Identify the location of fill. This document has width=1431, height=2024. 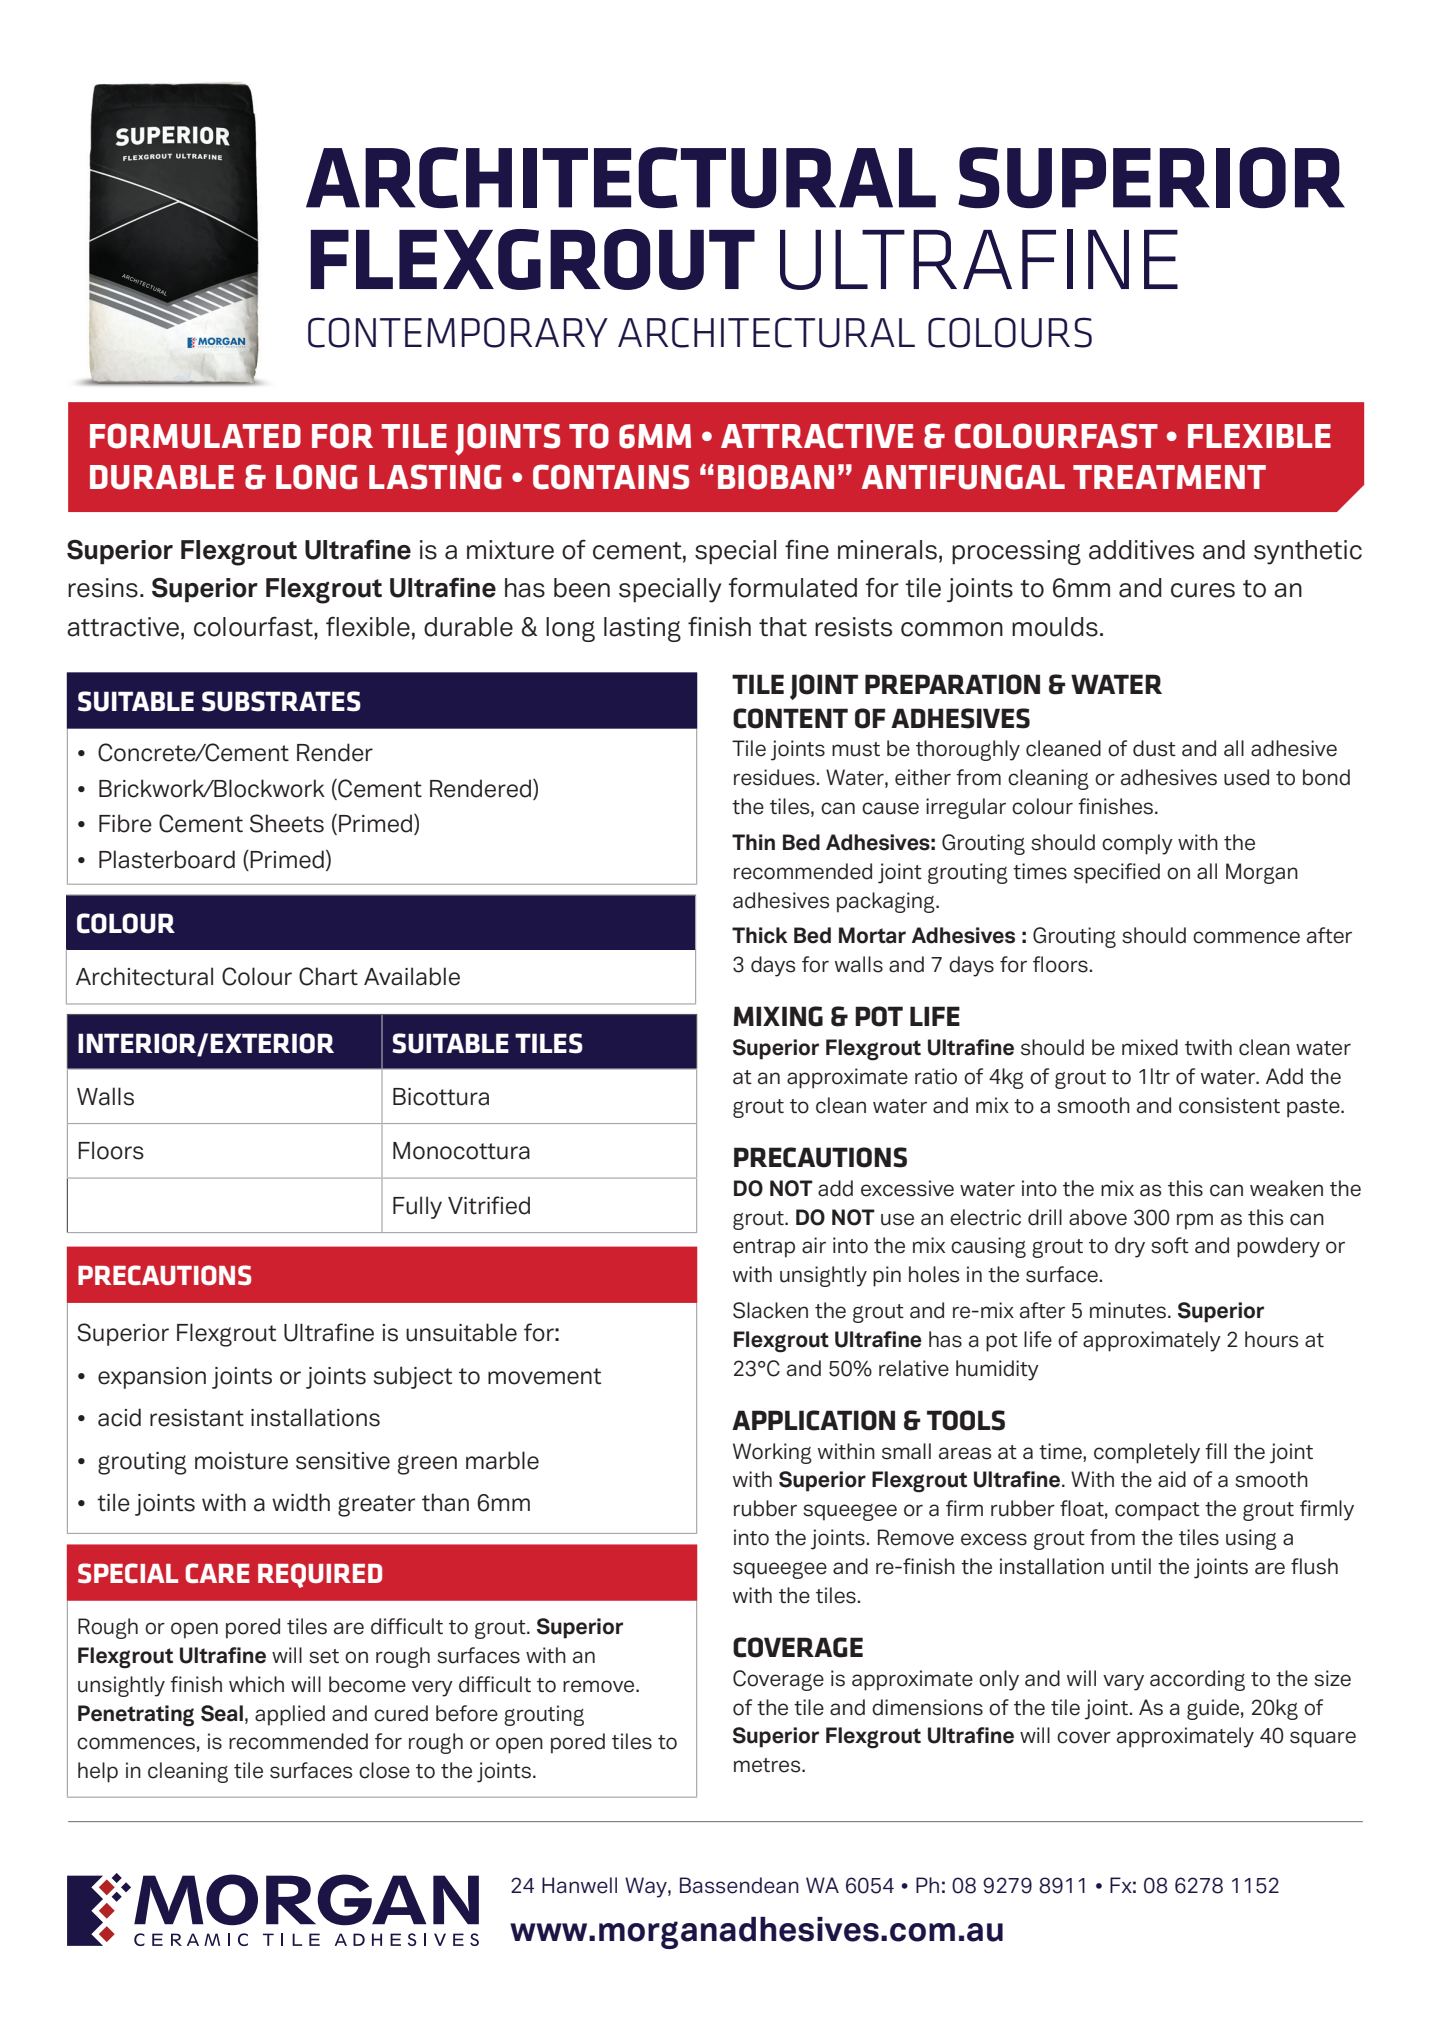
(1216, 1451).
